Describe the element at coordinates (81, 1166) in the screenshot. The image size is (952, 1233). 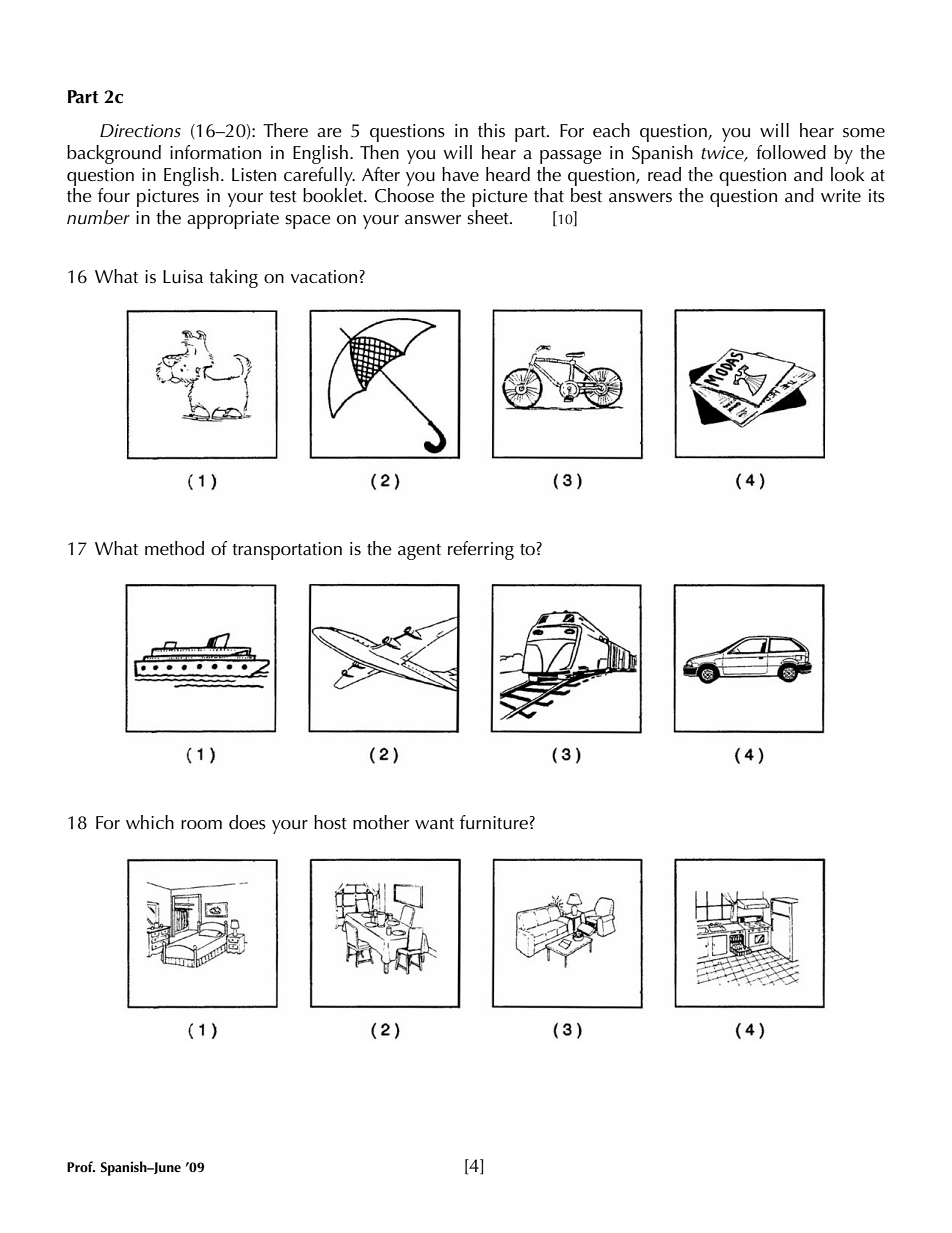
I see `Prof` at that location.
